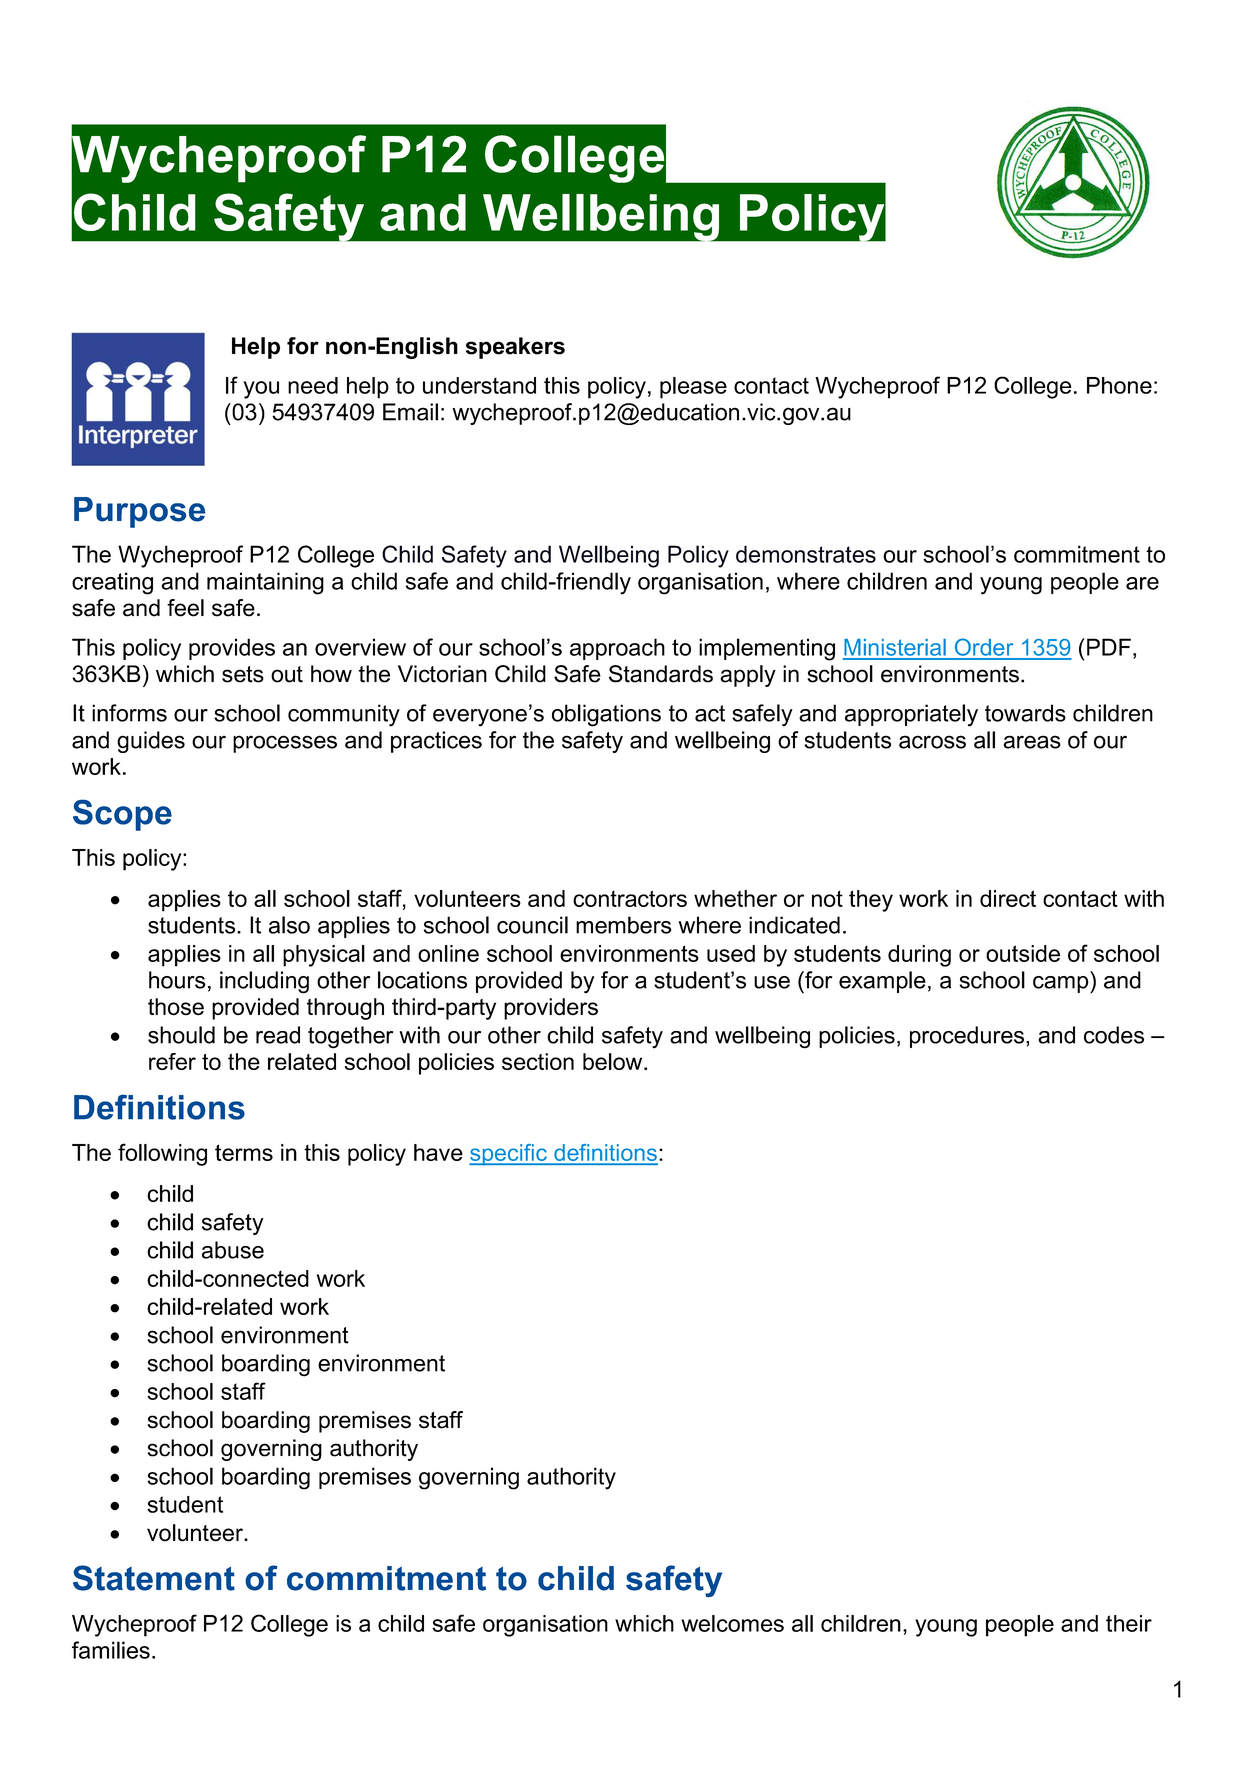  Describe the element at coordinates (967, 1037) in the page. I see `procedures` at that location.
